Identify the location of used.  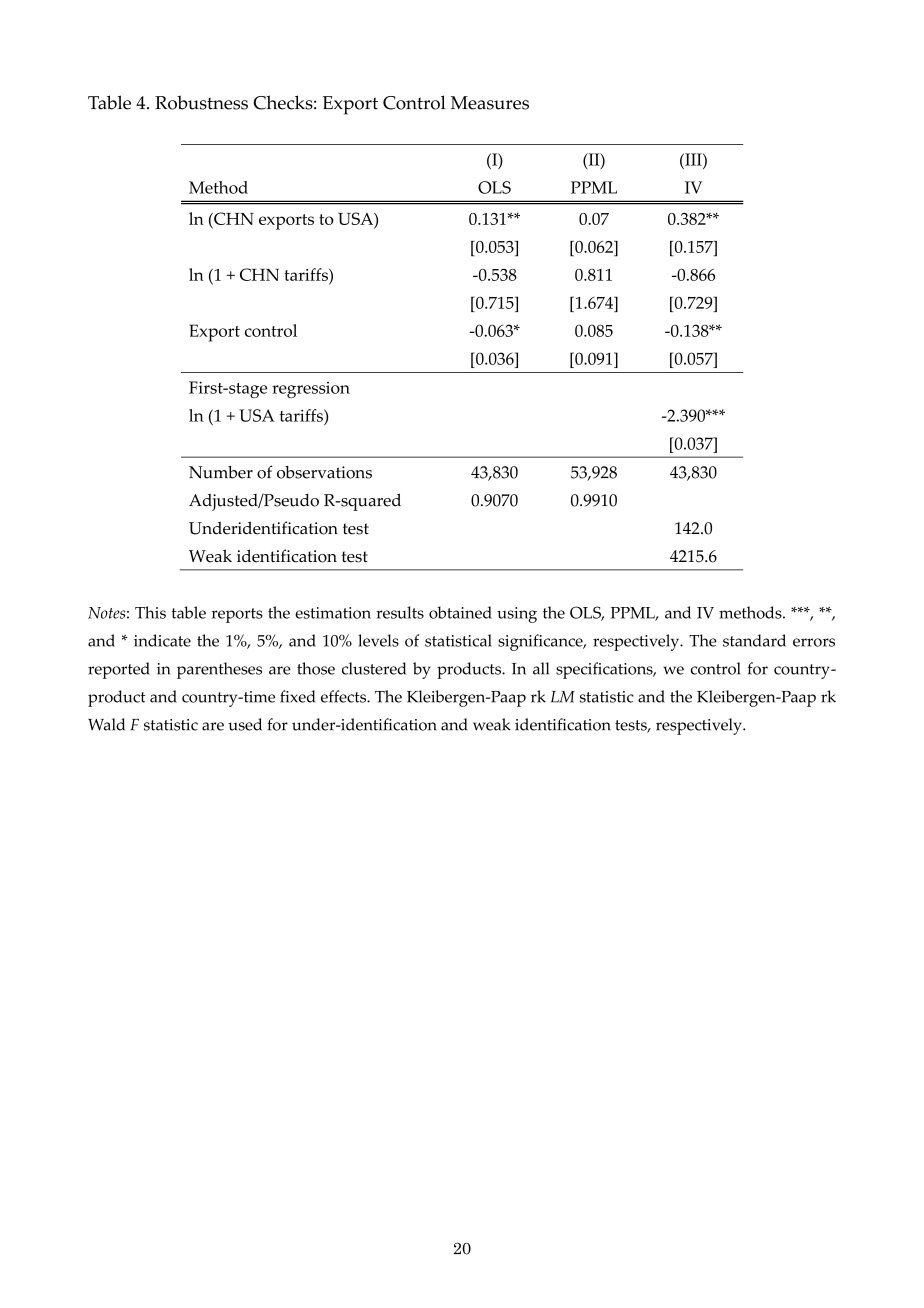
(245, 724).
